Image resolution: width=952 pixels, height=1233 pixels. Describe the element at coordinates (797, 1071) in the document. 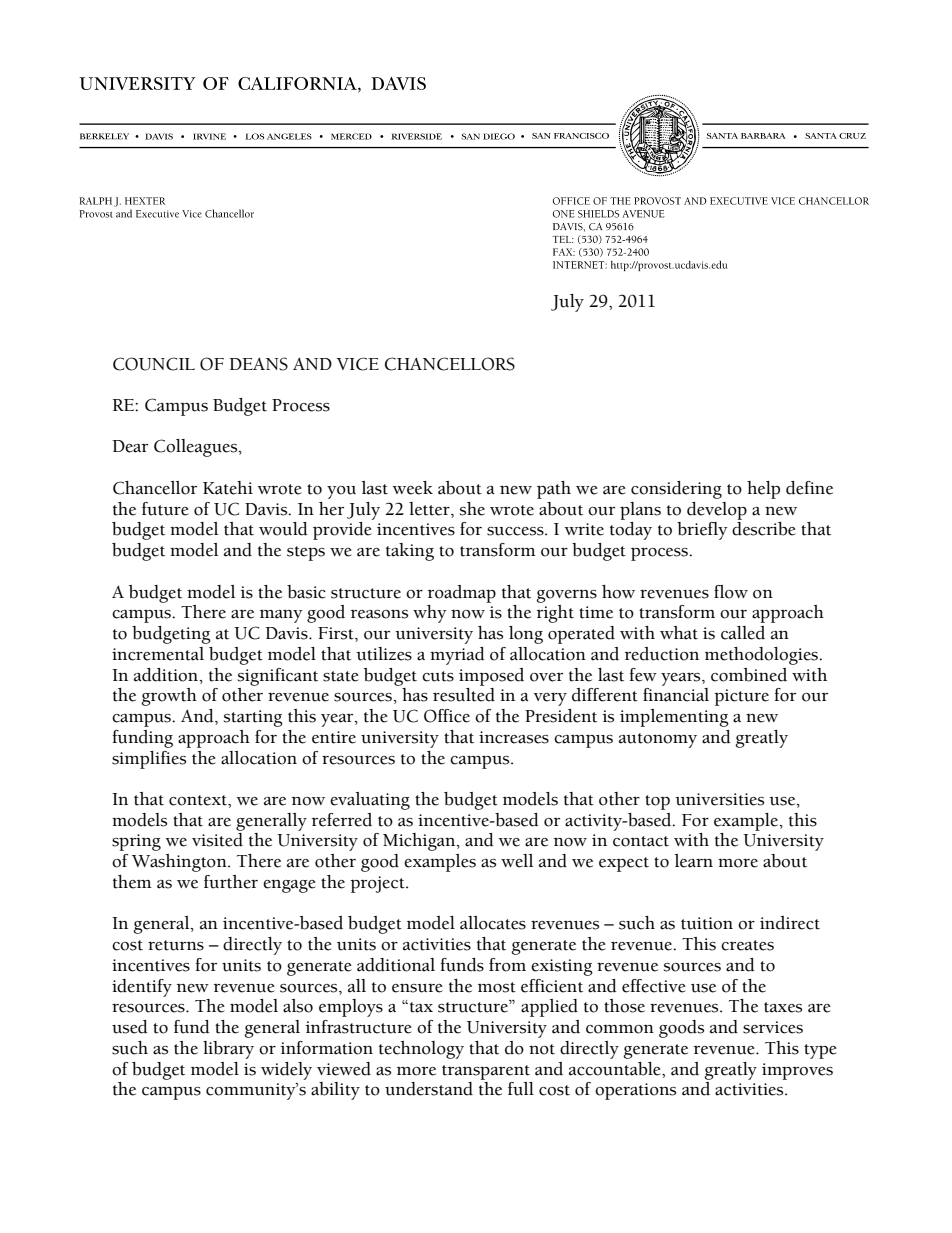

I see `improves` at that location.
